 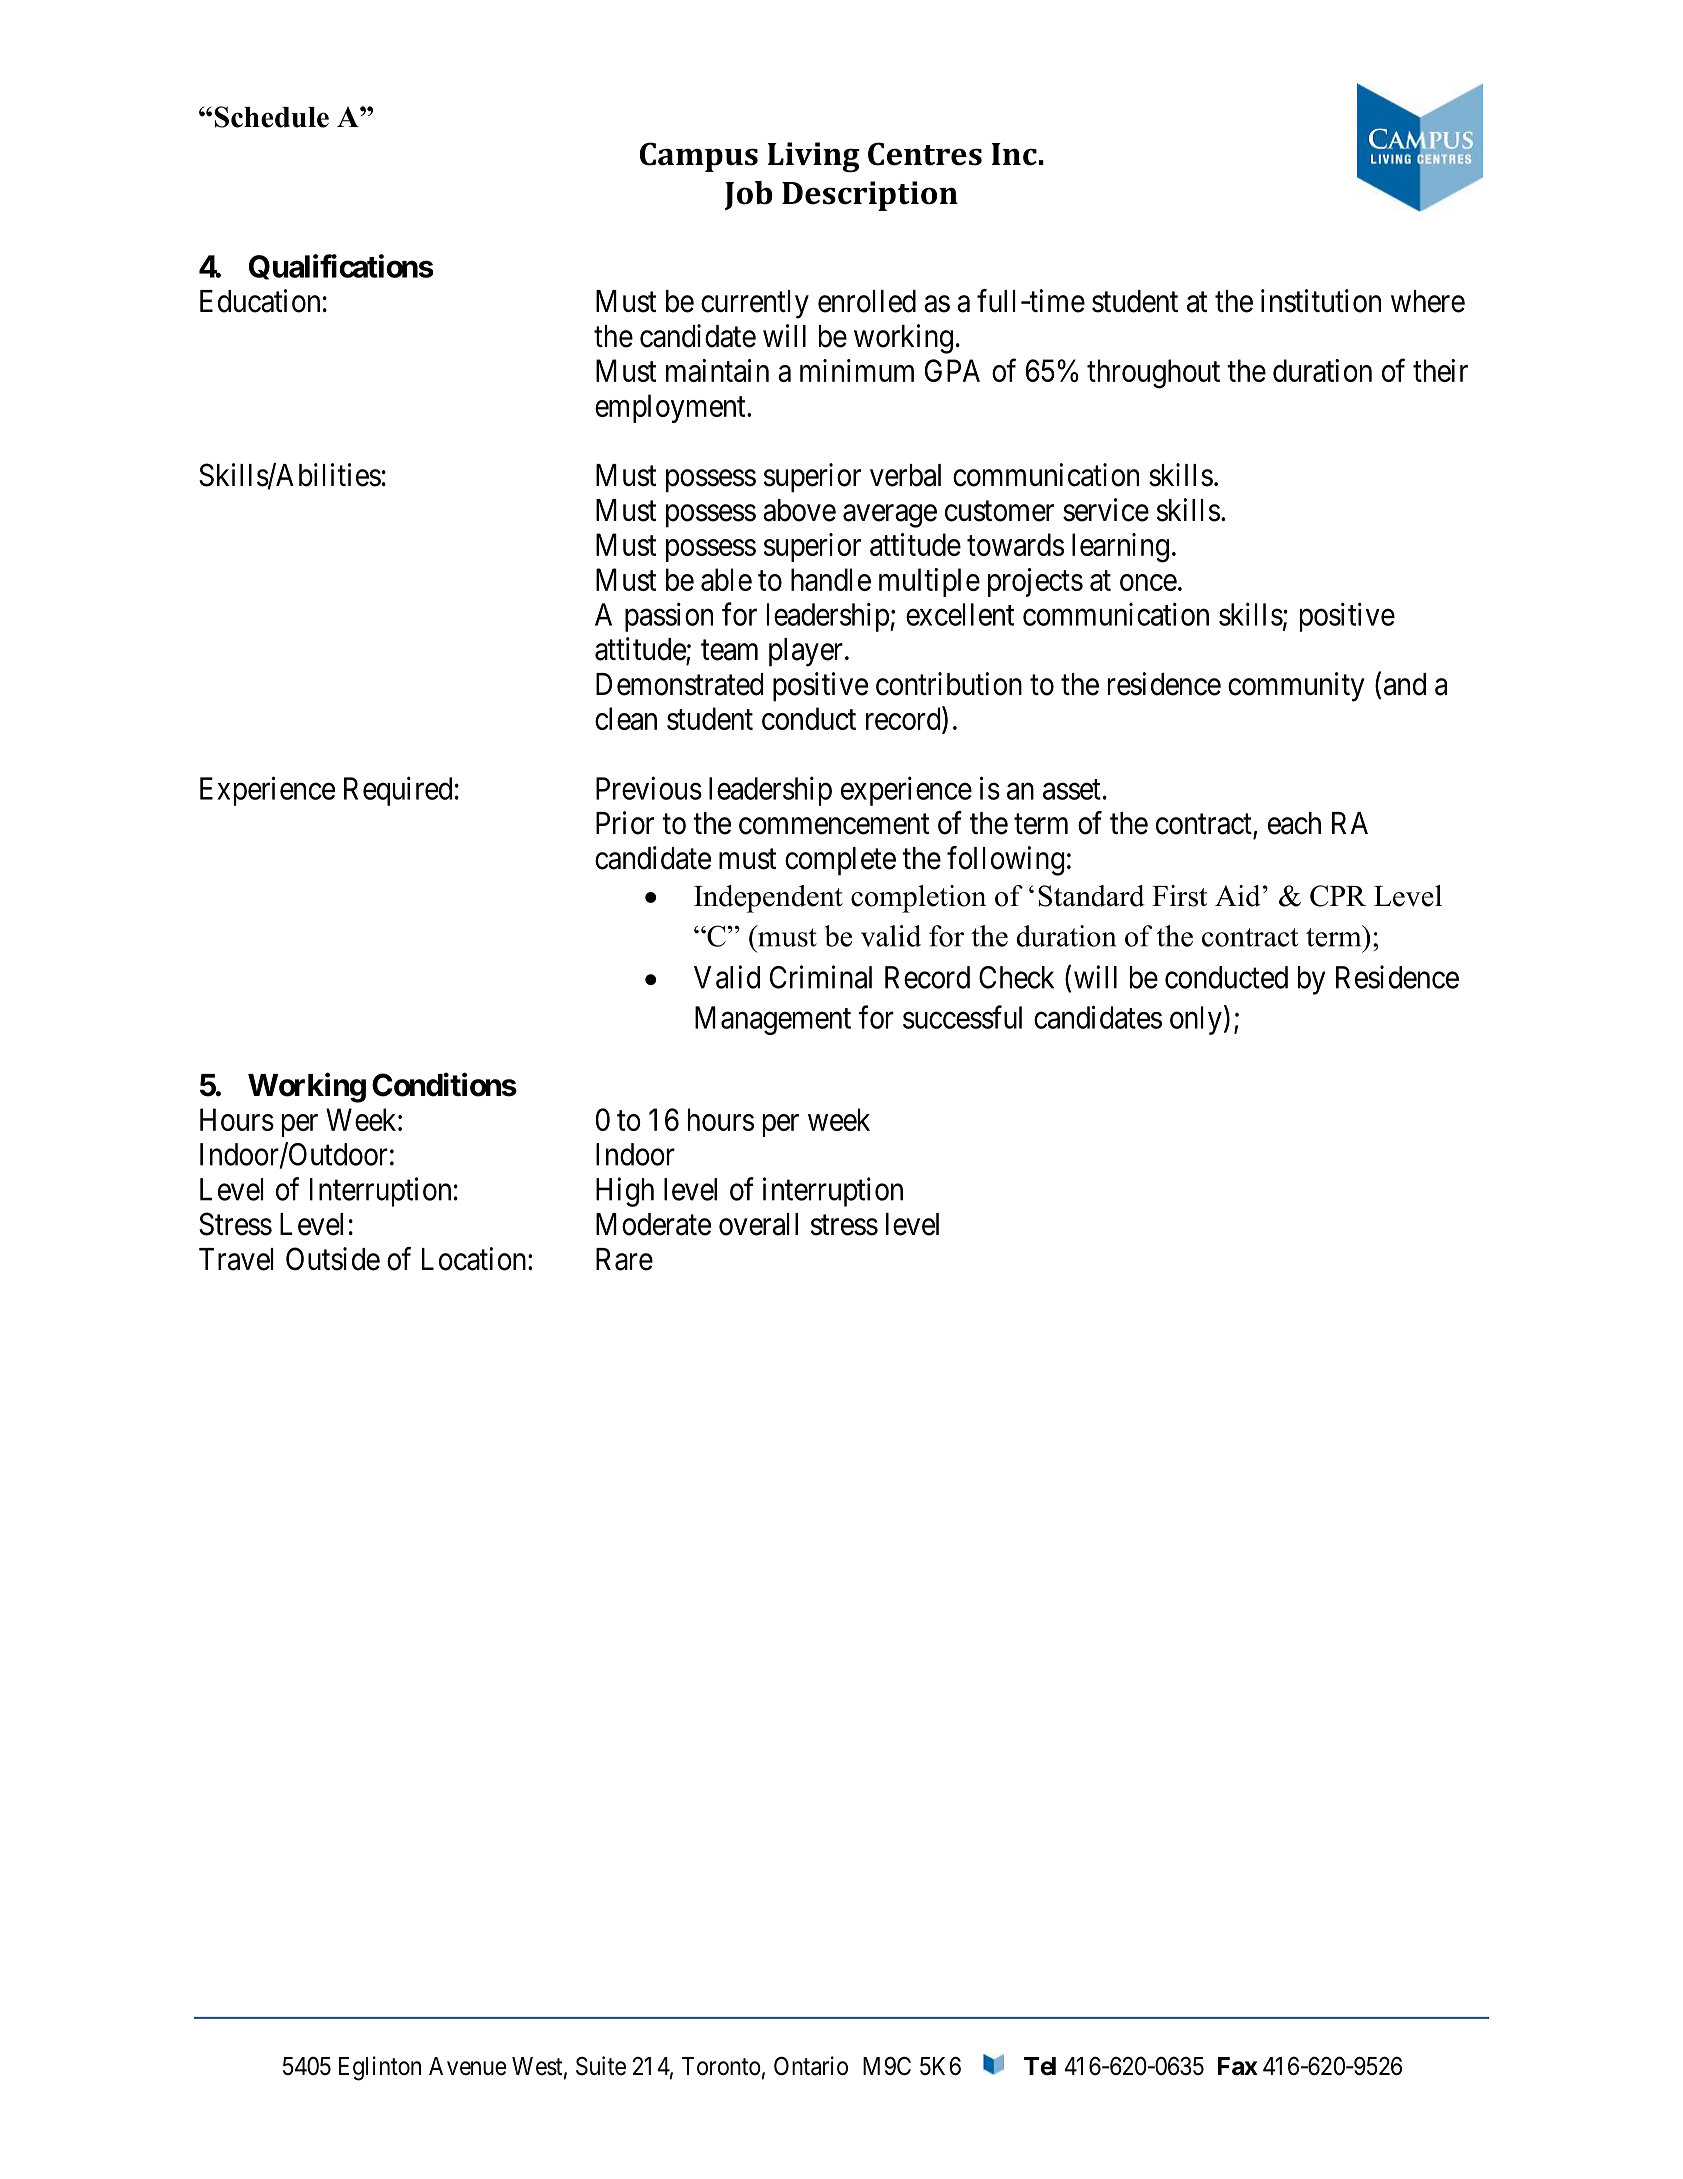 I want to click on institution, so click(x=1321, y=301).
